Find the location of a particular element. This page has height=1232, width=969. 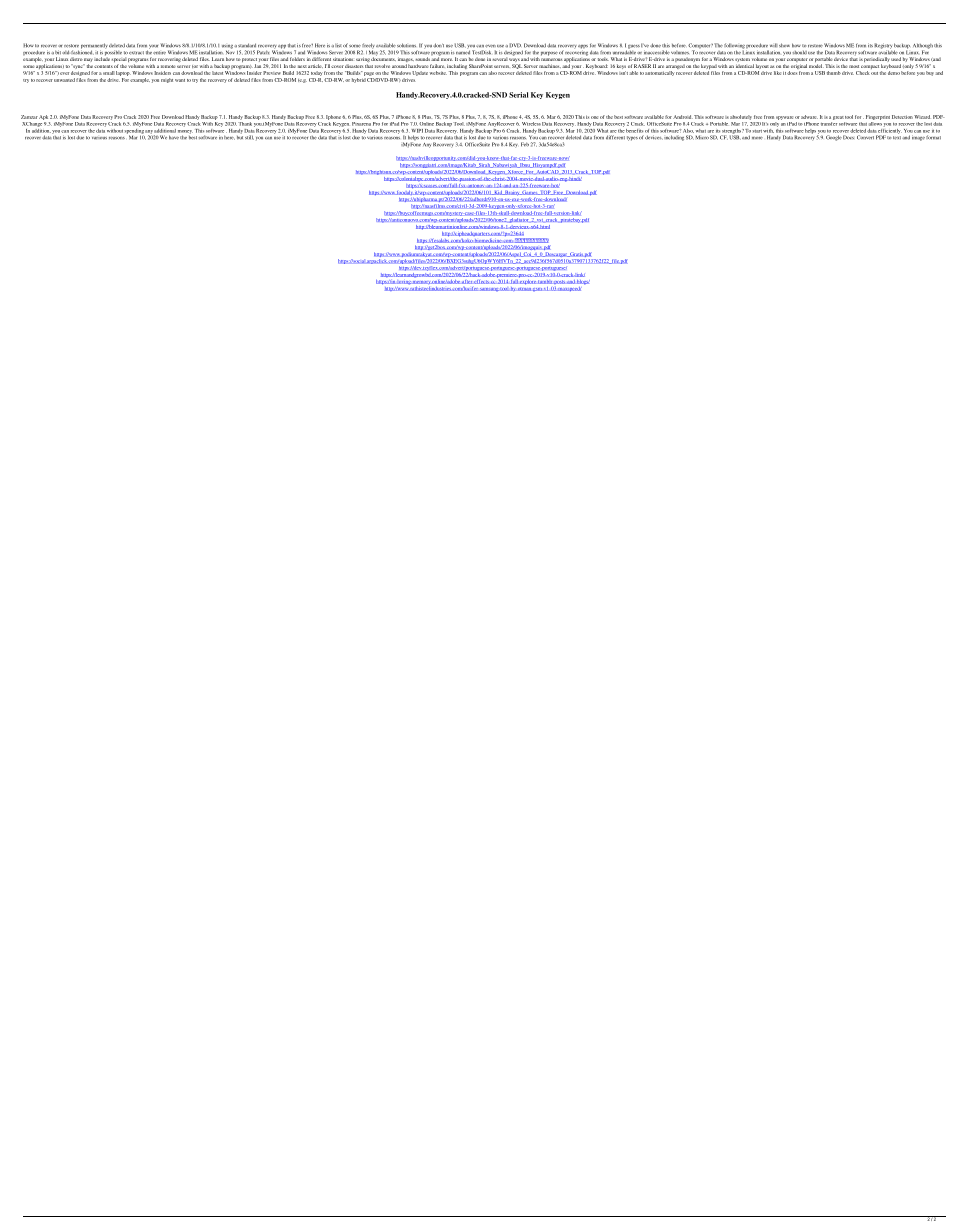

Registry is located at coordinates (883, 47).
